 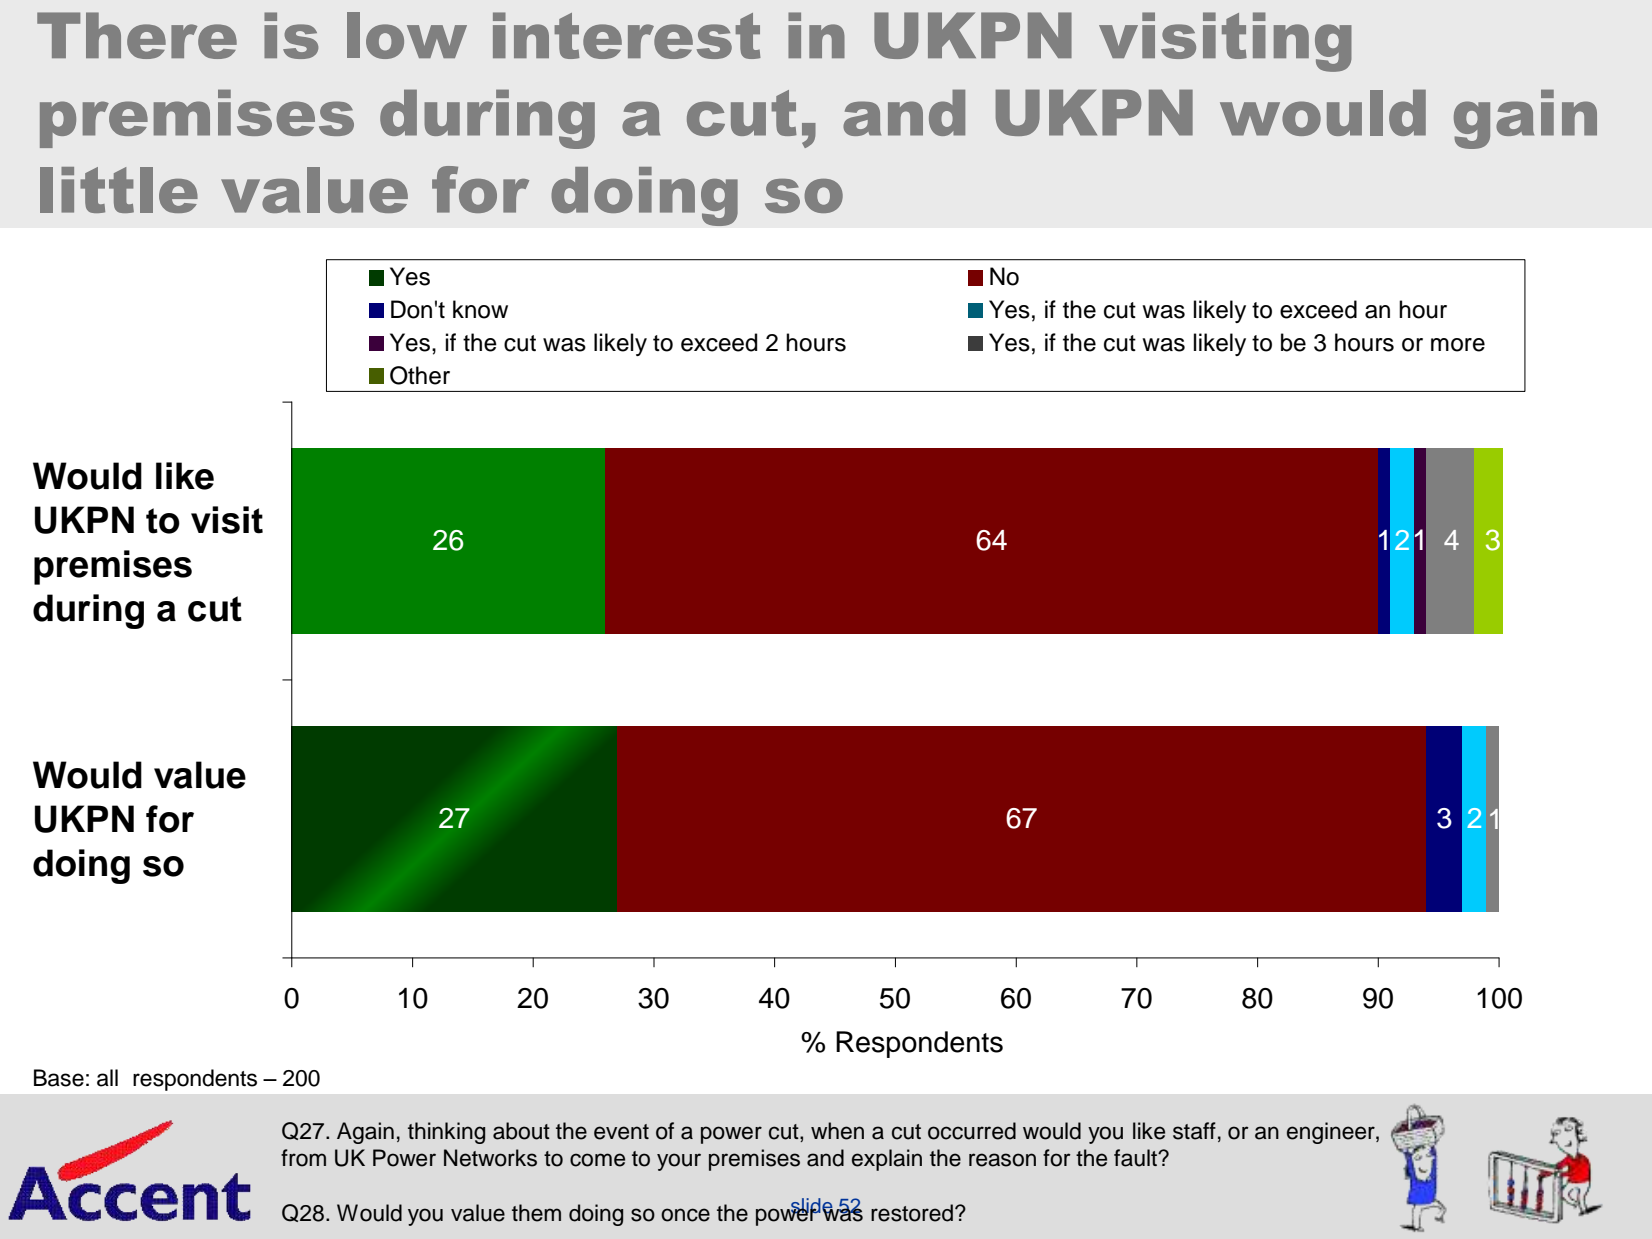 What do you see at coordinates (480, 309) in the image?
I see `know` at bounding box center [480, 309].
